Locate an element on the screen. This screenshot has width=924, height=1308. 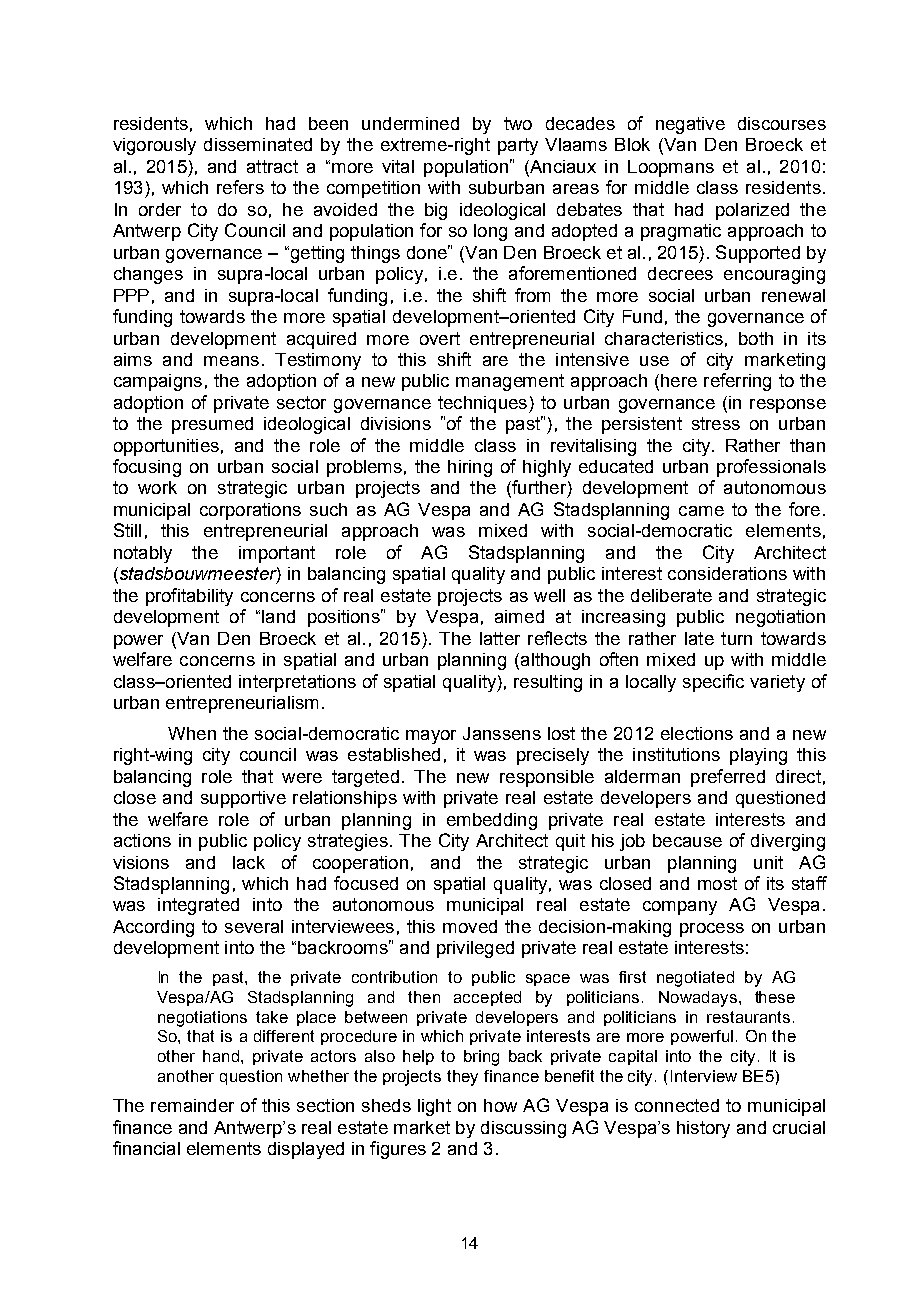
negative is located at coordinates (690, 125).
